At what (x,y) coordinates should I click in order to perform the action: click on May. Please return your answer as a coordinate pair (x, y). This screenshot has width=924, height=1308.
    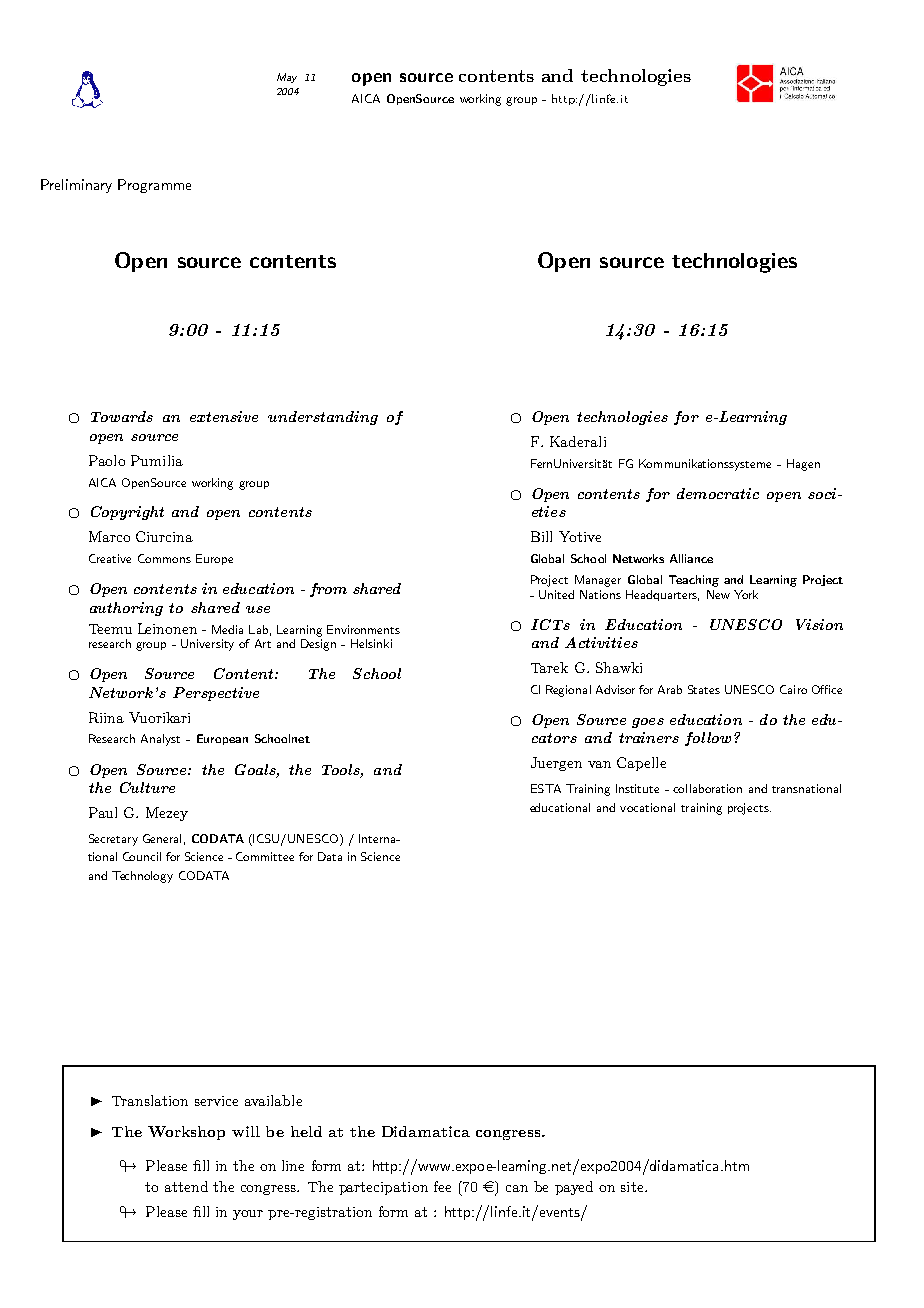
    Looking at the image, I should click on (287, 78).
